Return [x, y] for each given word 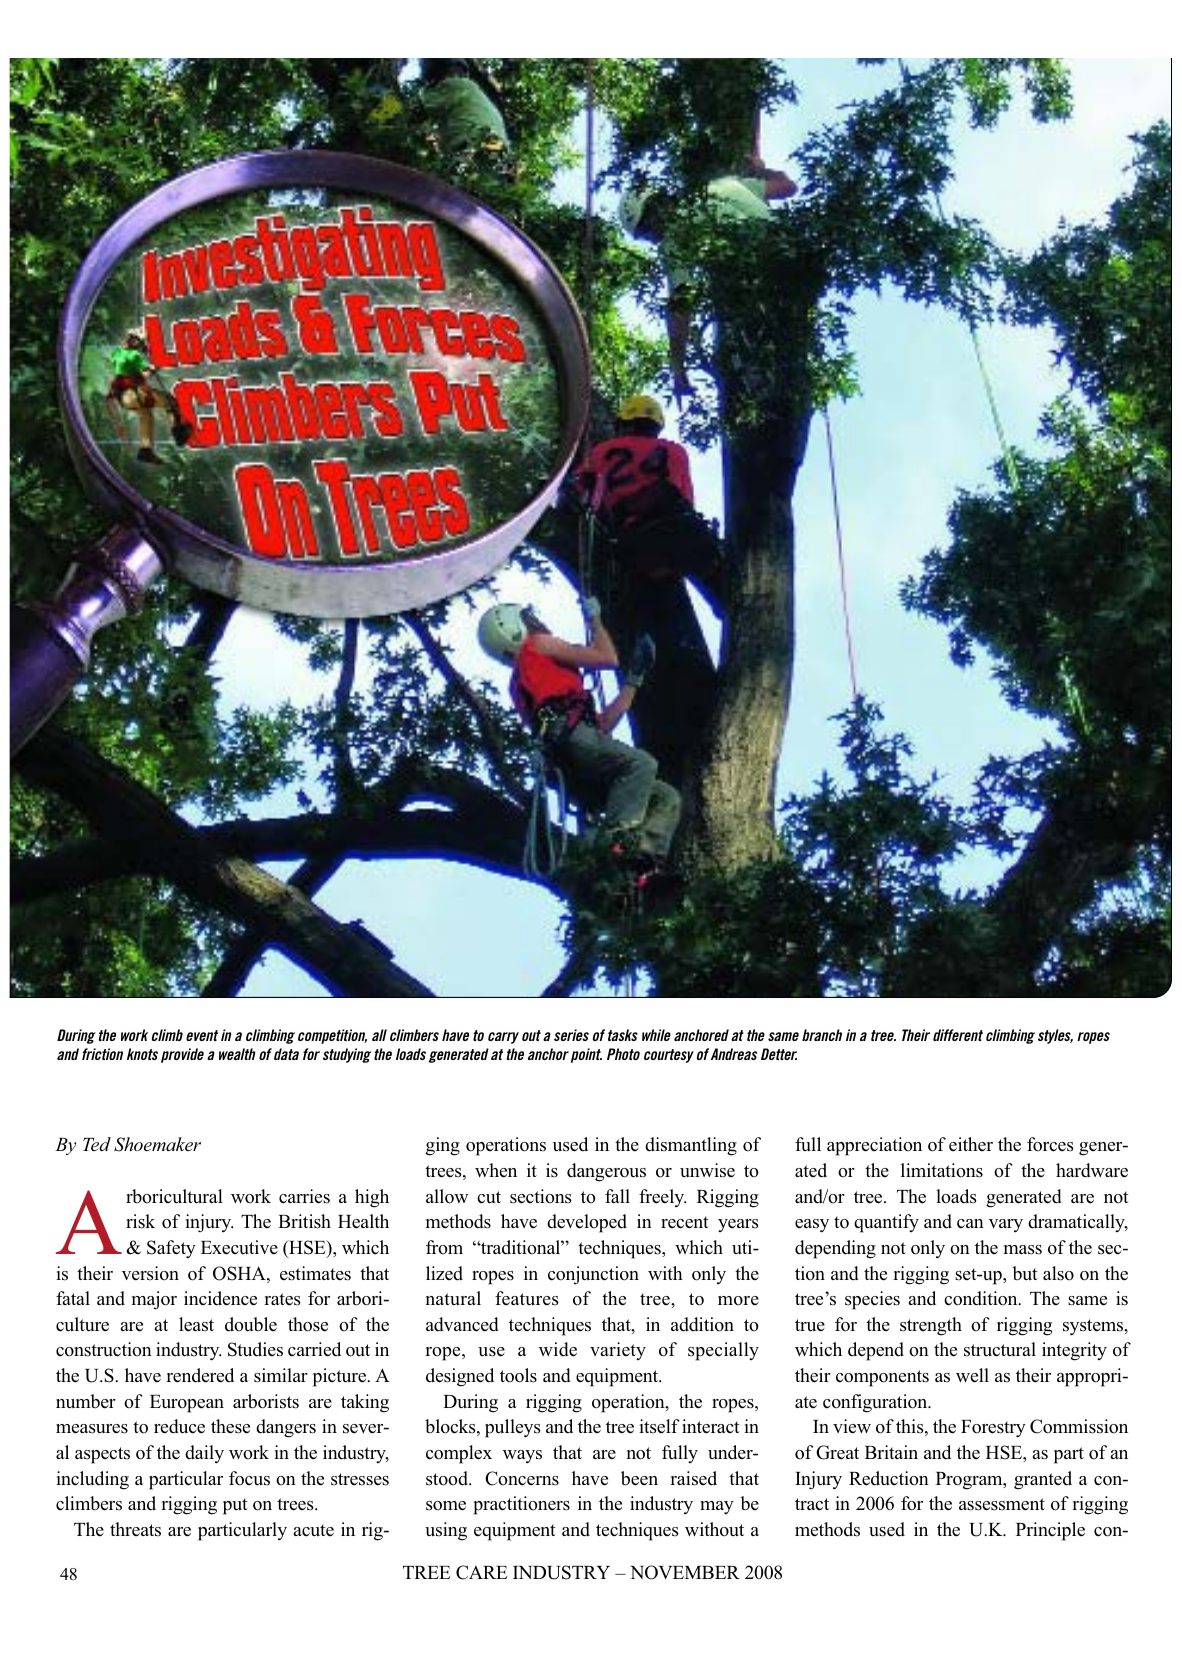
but [1025, 1273]
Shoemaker [157, 1144]
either [971, 1144]
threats [135, 1529]
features [527, 1298]
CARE [481, 1572]
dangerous [606, 1172]
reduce [179, 1426]
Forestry [993, 1429]
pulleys [513, 1428]
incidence [220, 1298]
